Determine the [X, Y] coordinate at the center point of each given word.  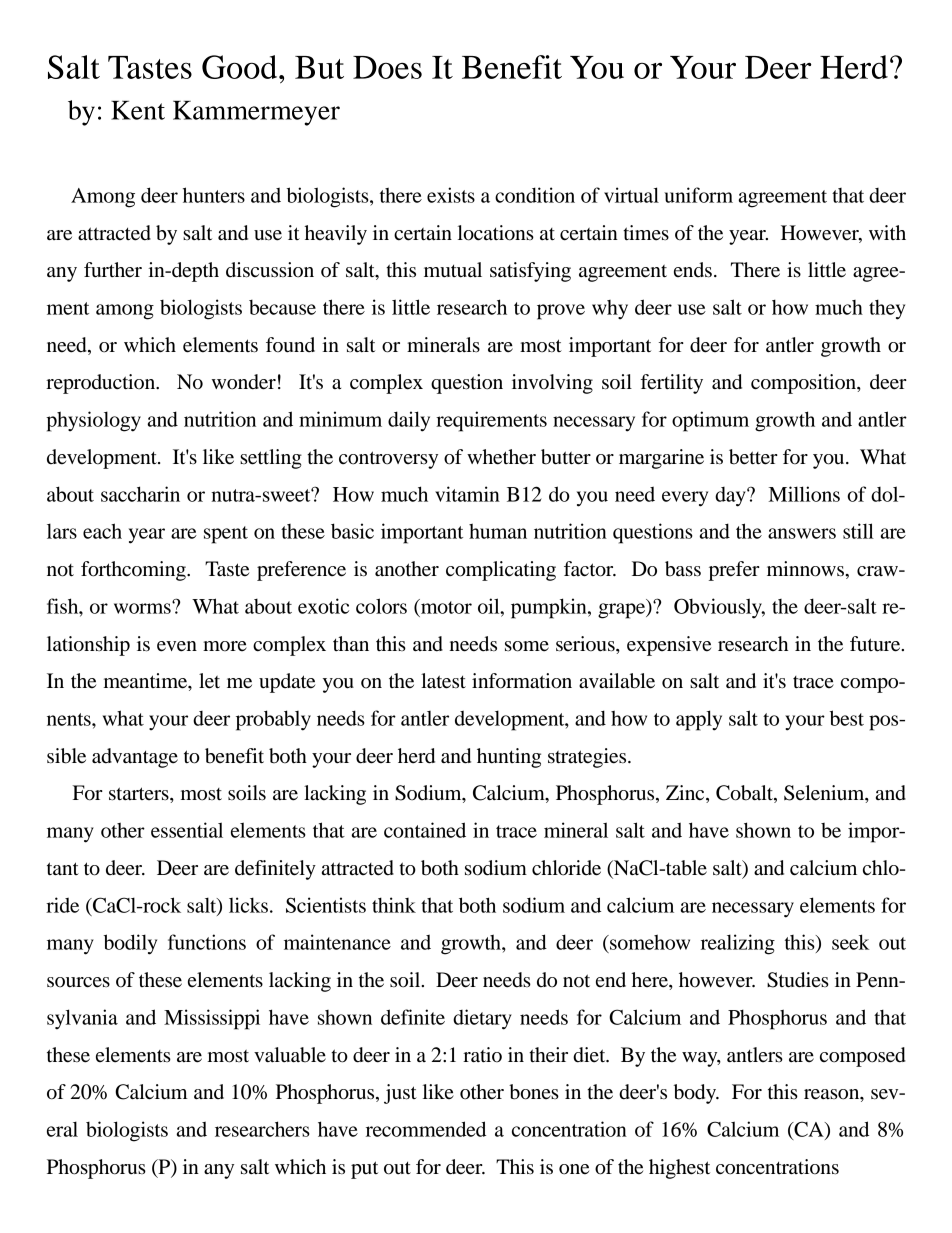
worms [143, 607]
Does [387, 67]
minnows [806, 569]
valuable [290, 1055]
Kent [138, 110]
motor [445, 606]
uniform [698, 195]
